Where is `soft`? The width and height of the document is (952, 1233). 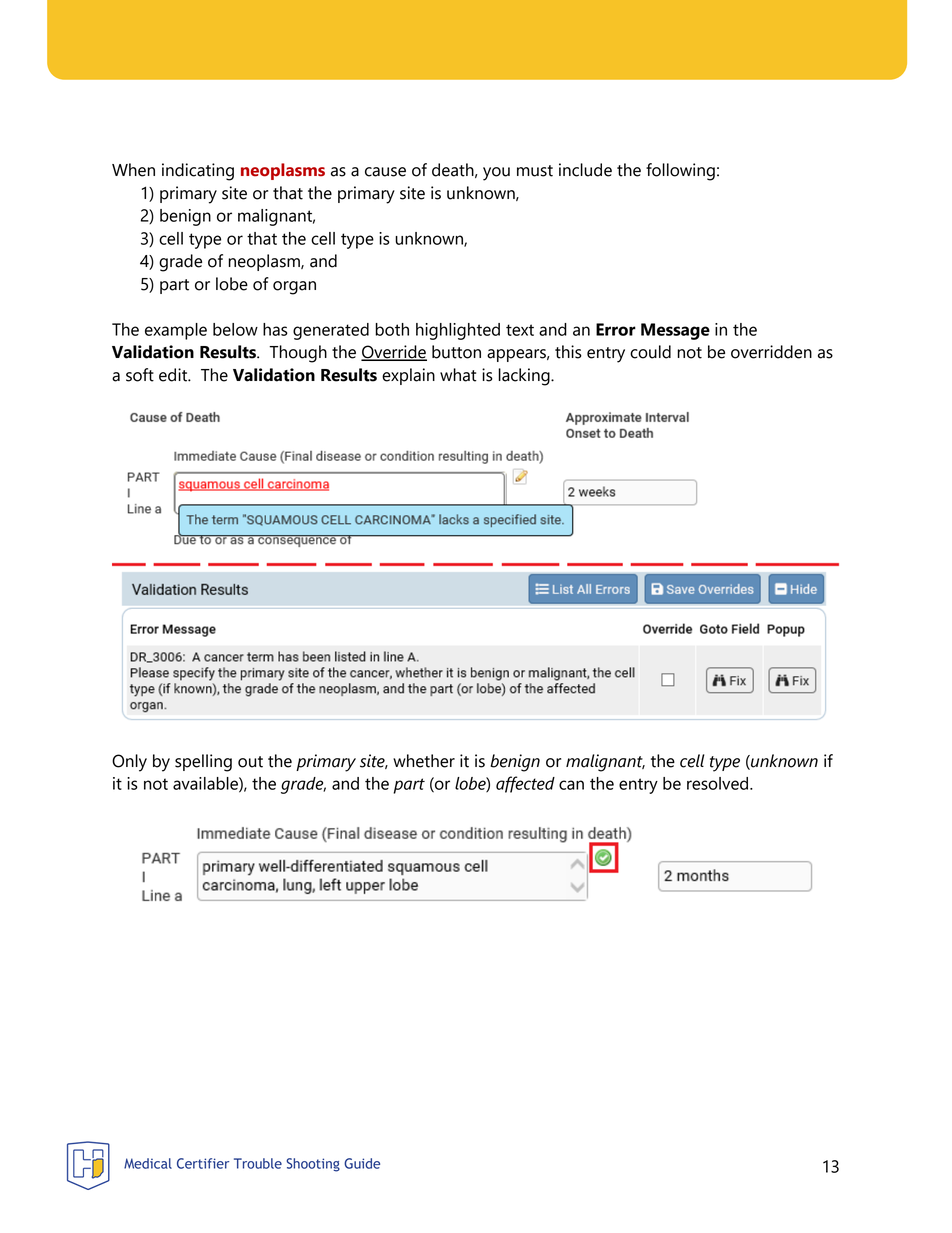
soft is located at coordinates (140, 375).
